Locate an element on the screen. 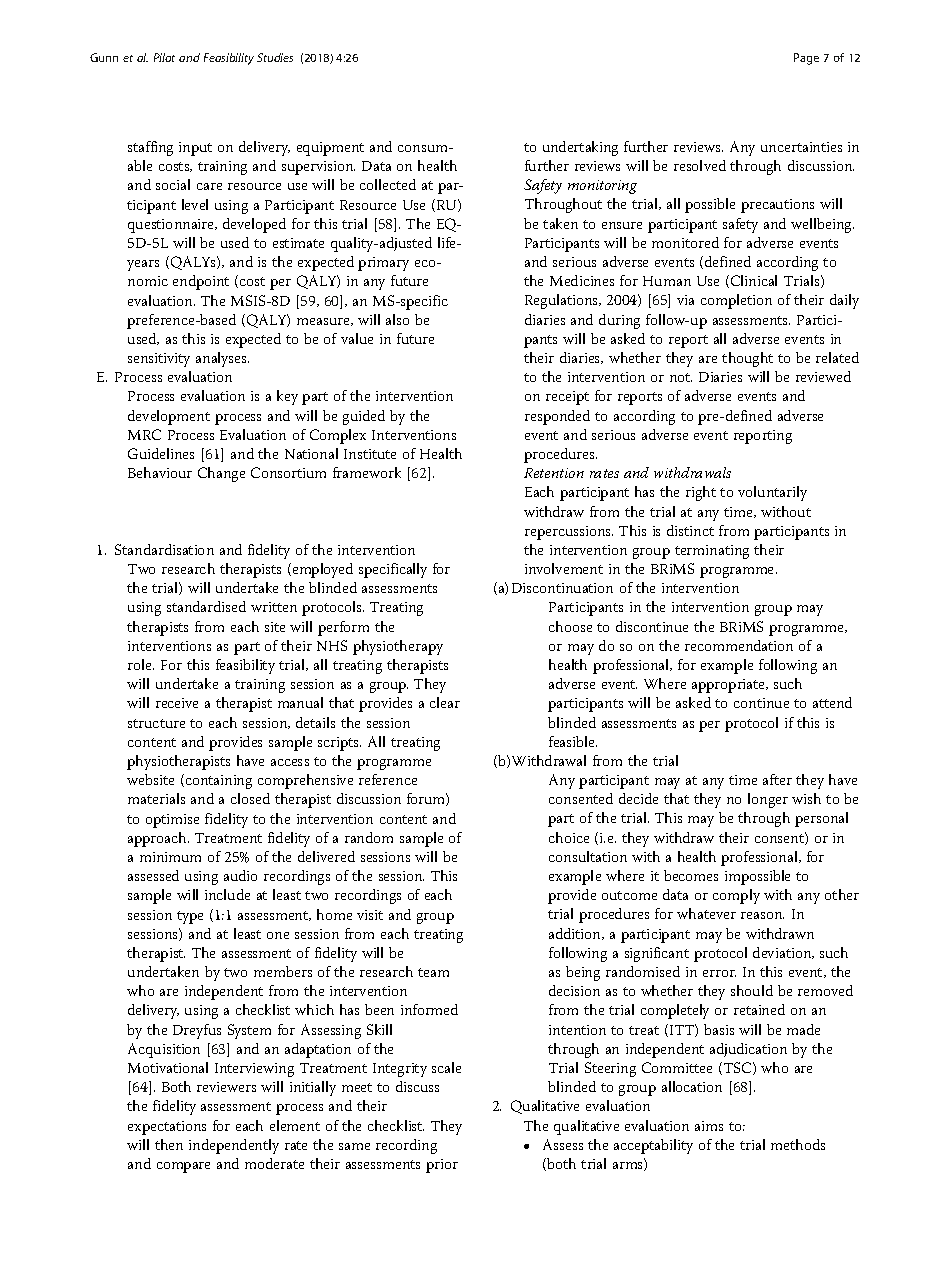  comply is located at coordinates (736, 896).
